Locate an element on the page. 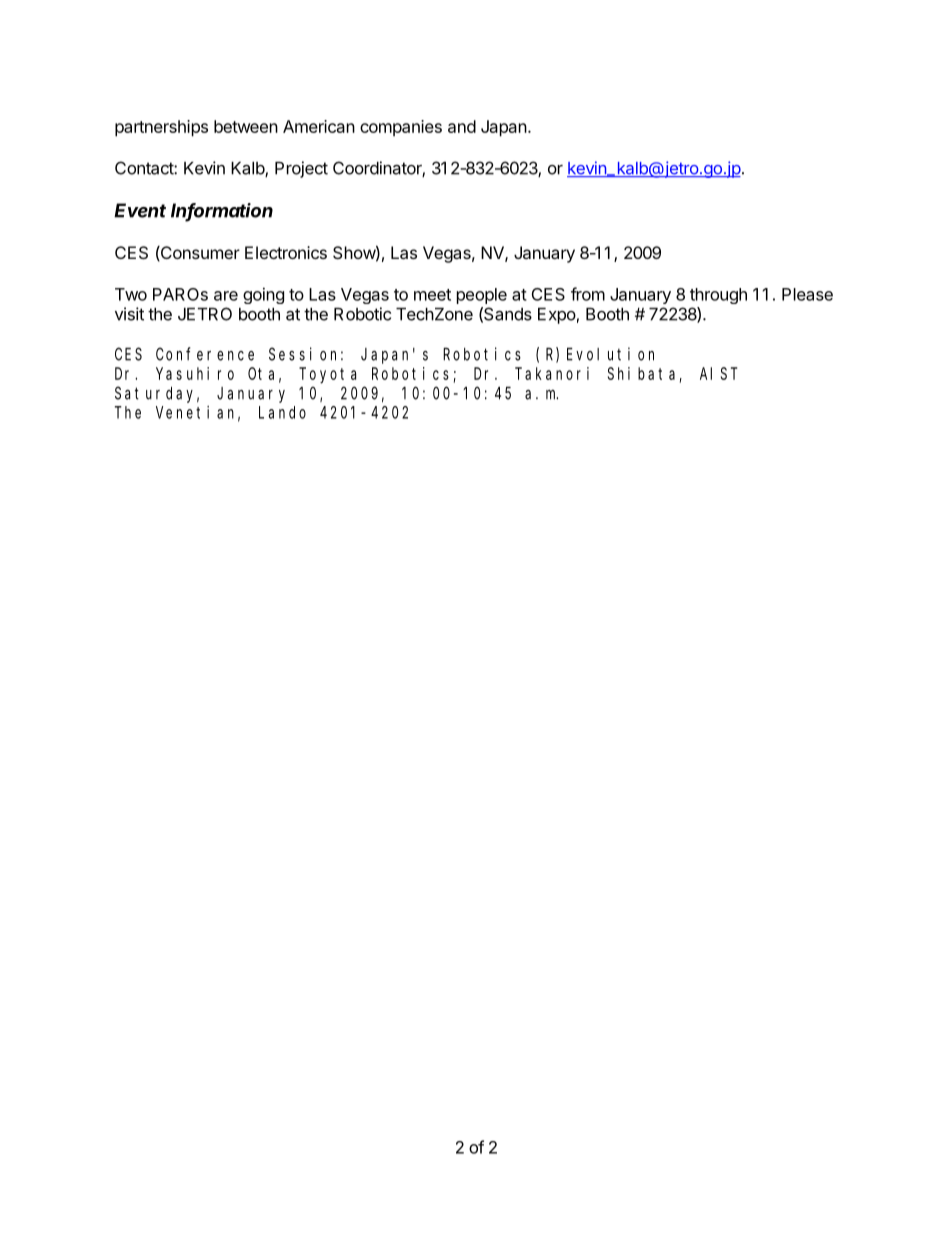  Electronics is located at coordinates (286, 252).
